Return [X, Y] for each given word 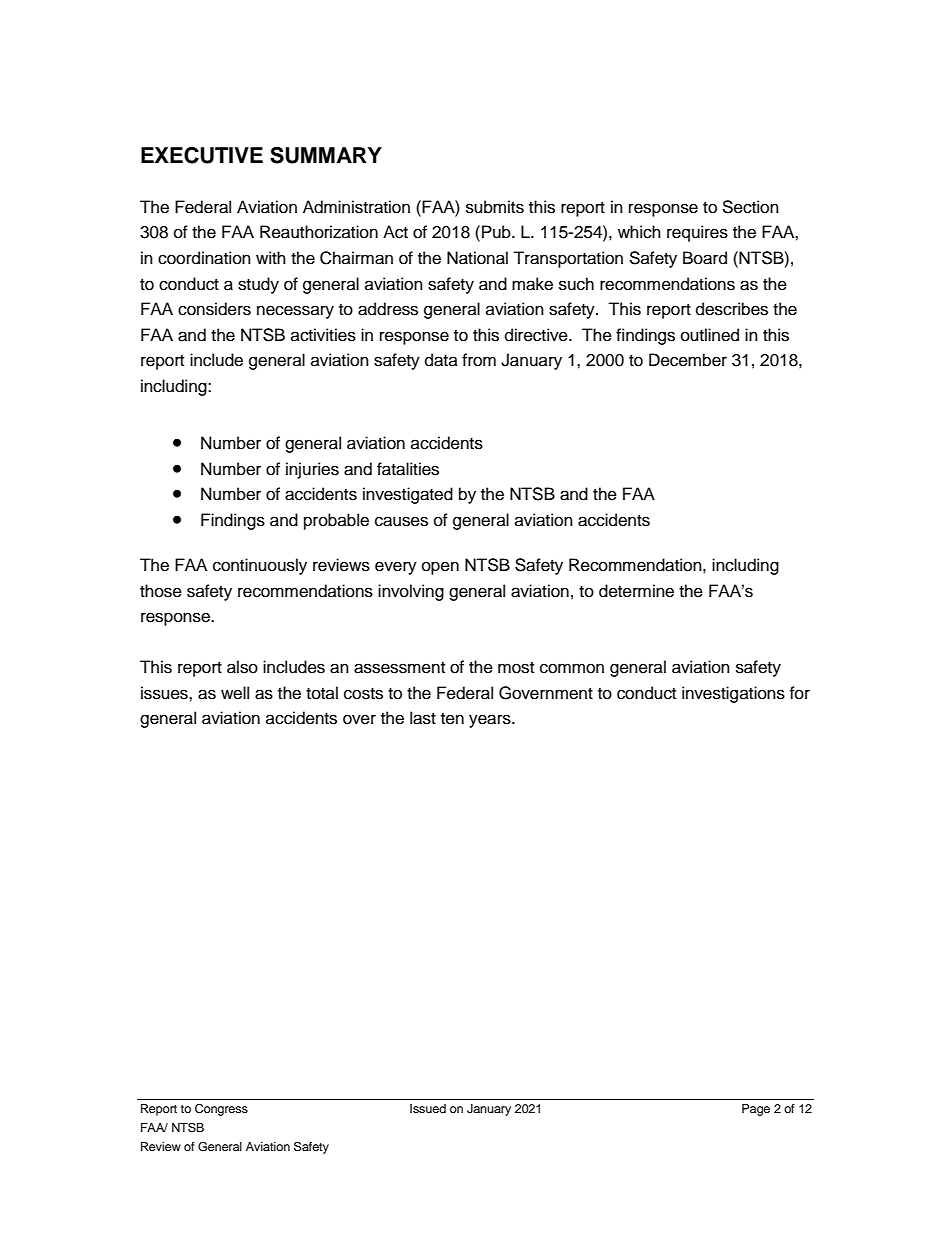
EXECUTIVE [202, 155]
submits [495, 207]
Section [750, 207]
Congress [221, 1110]
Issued [428, 1108]
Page [756, 1110]
